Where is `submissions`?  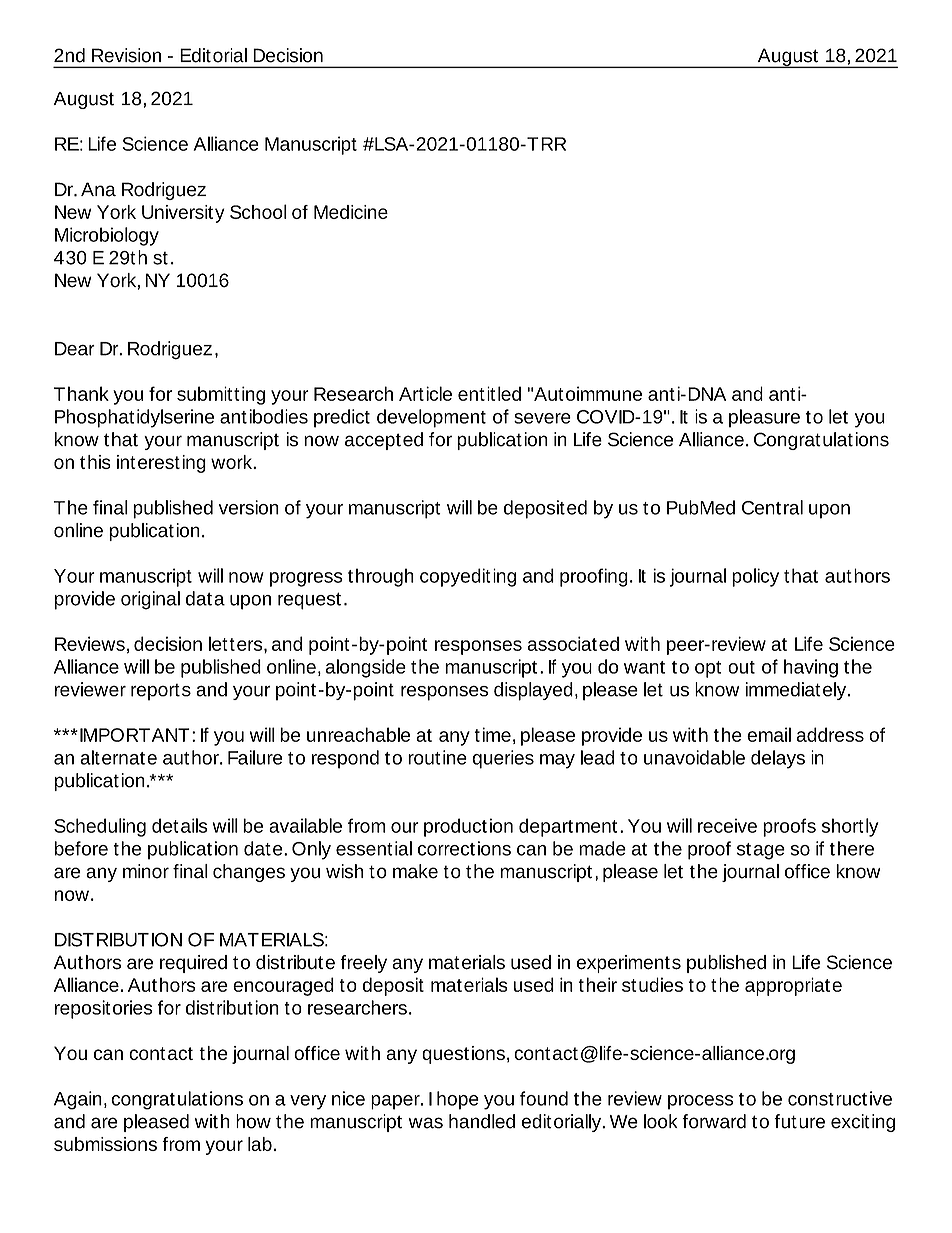
submissions is located at coordinates (105, 1144).
